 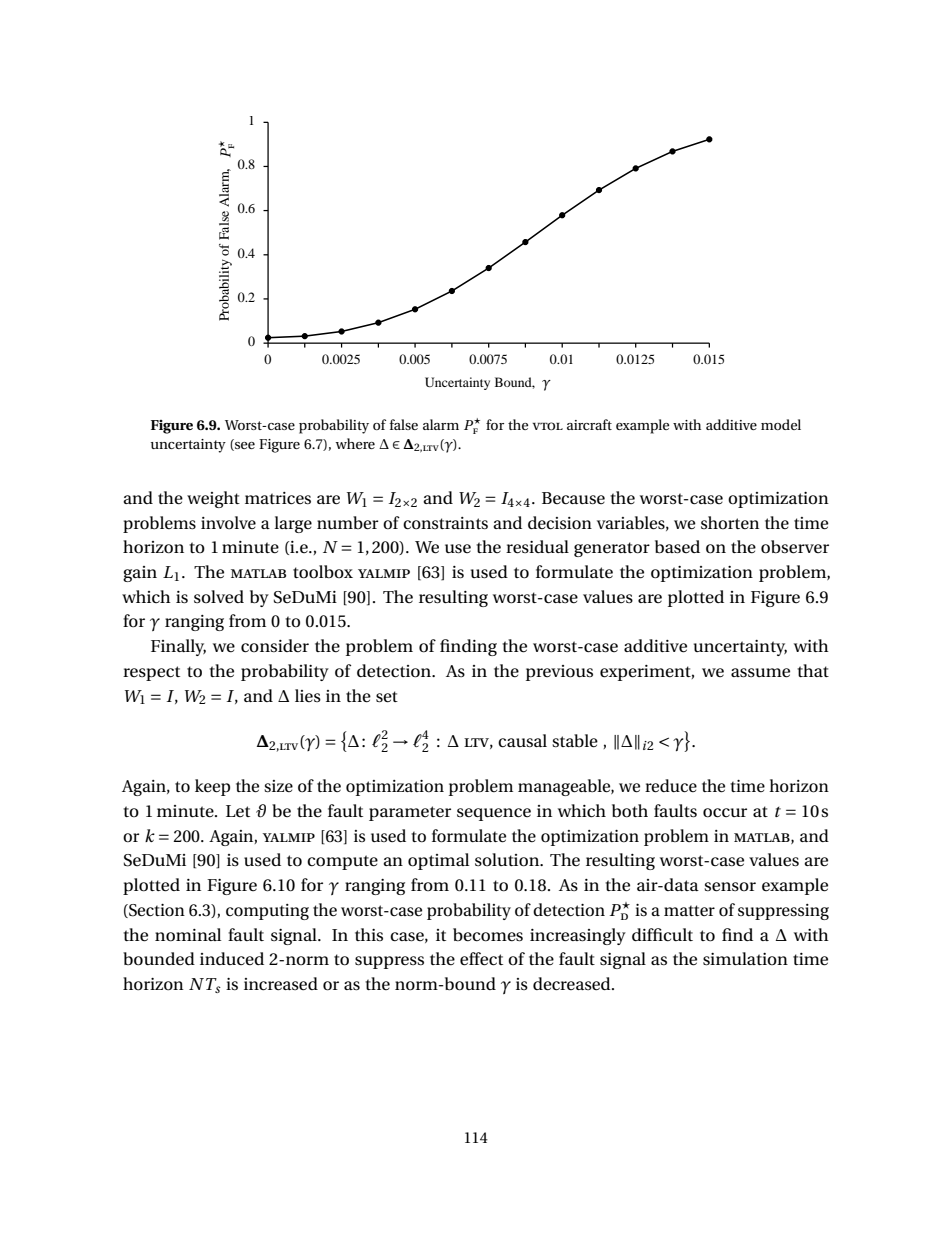 What do you see at coordinates (745, 959) in the screenshot?
I see `simulation` at bounding box center [745, 959].
